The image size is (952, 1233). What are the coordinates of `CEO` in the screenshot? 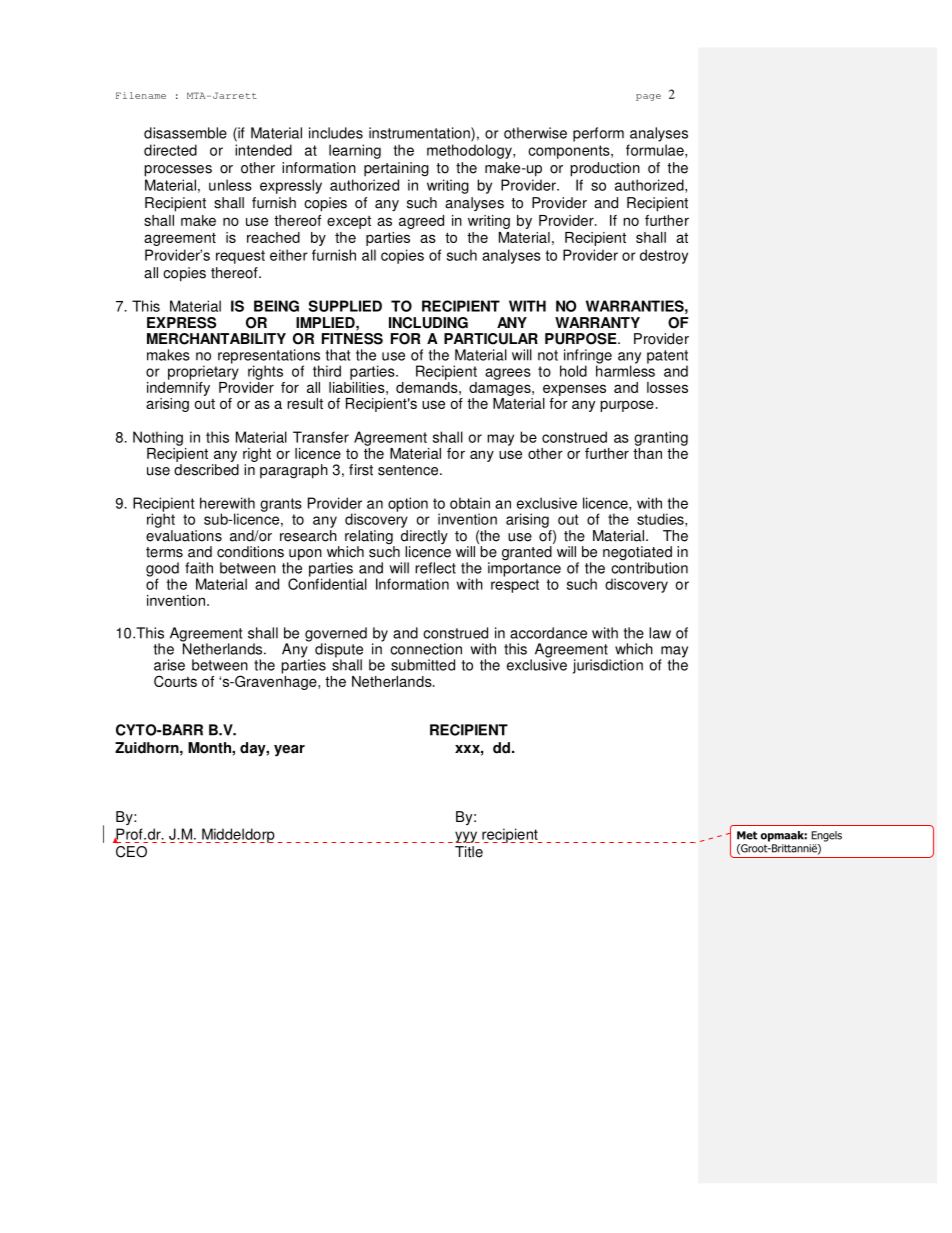 It's located at (131, 852).
